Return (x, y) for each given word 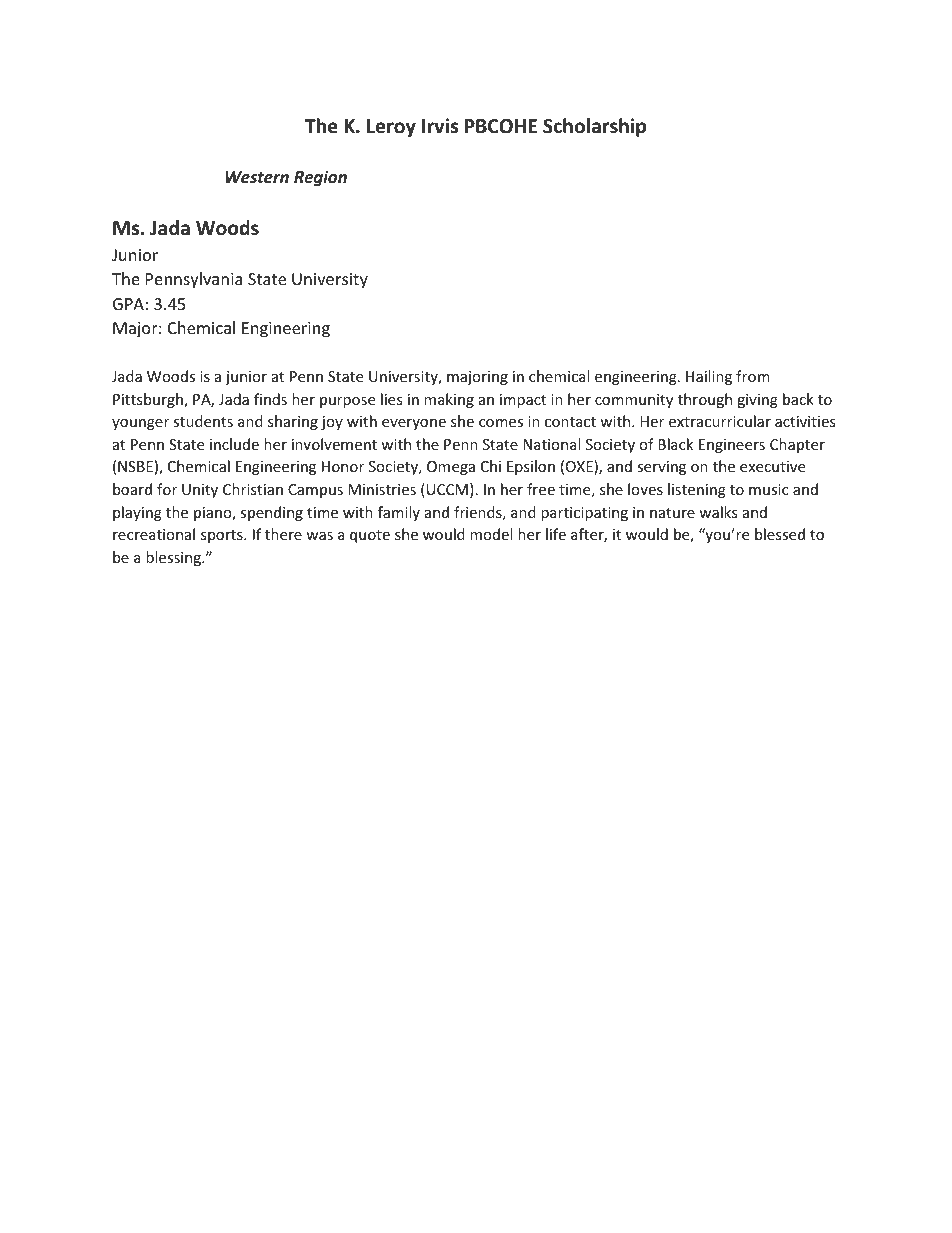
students (203, 421)
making (449, 400)
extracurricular (720, 421)
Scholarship (594, 127)
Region (320, 178)
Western (257, 177)
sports (223, 536)
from (753, 376)
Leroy (391, 128)
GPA (128, 304)
